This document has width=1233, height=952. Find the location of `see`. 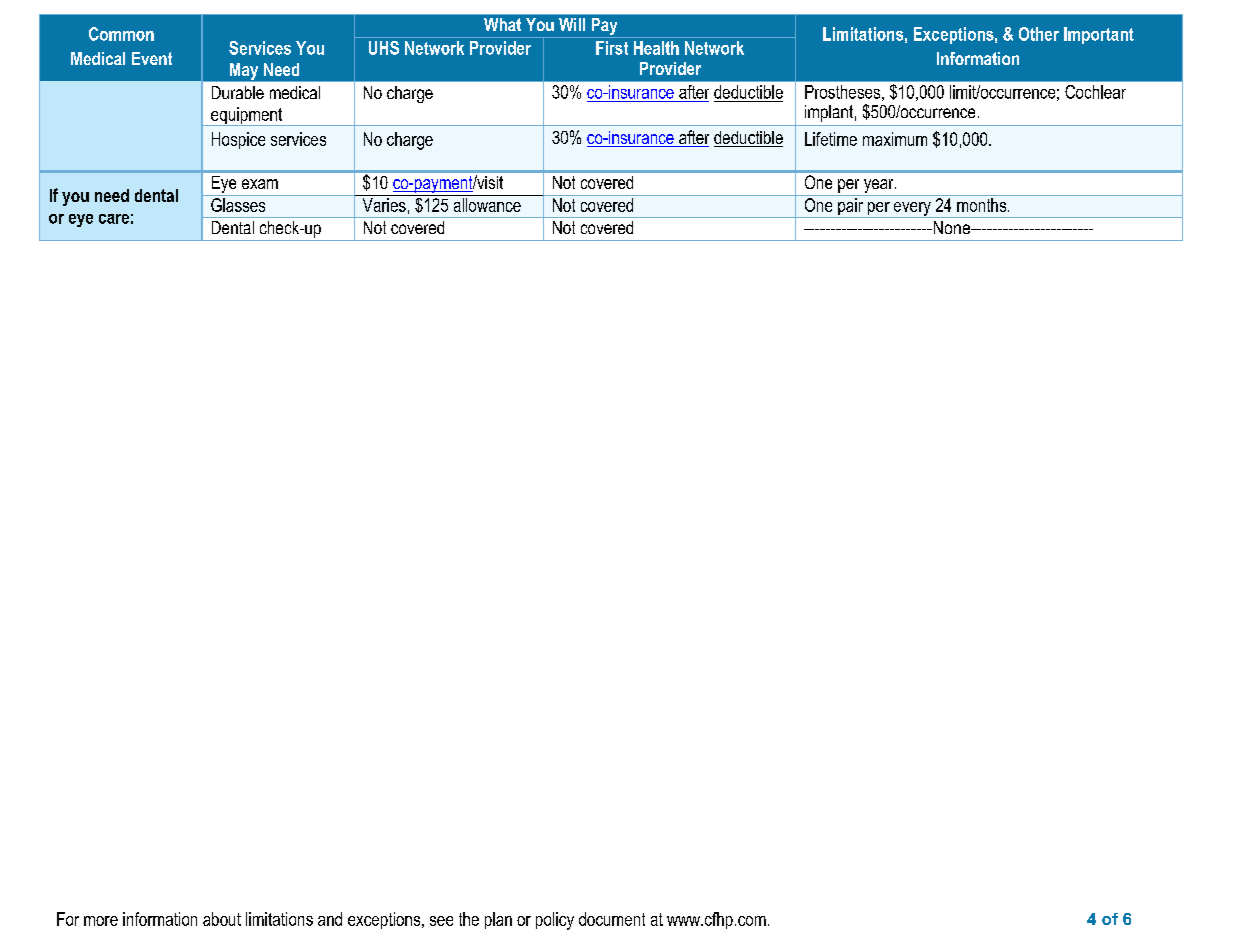

see is located at coordinates (441, 921).
